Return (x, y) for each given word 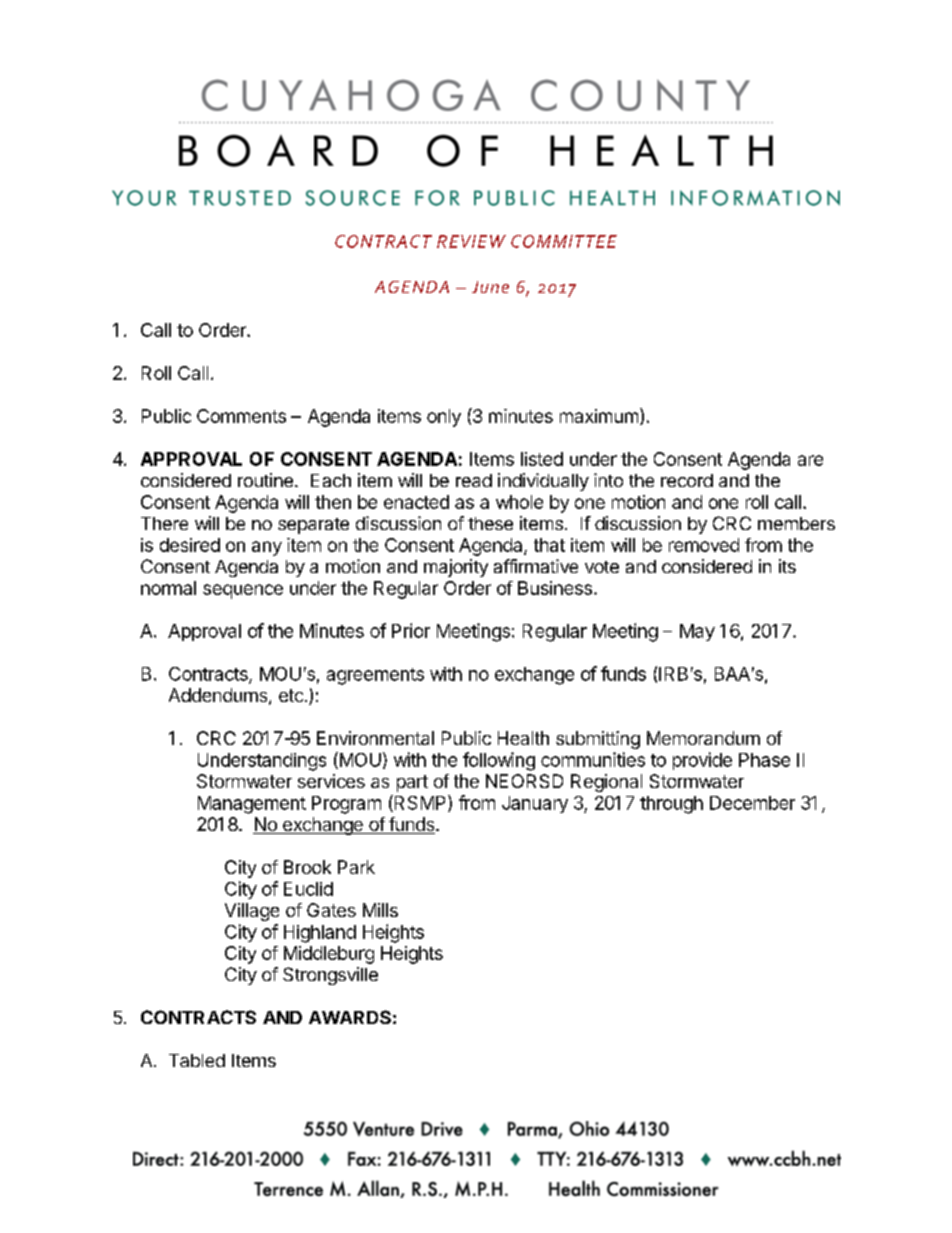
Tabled (197, 1060)
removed (704, 545)
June (490, 287)
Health (523, 738)
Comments (241, 416)
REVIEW (471, 241)
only (444, 418)
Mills (380, 910)
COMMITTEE (564, 241)
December (752, 803)
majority (456, 568)
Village (252, 912)
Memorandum (703, 738)
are (810, 460)
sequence (243, 591)
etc (291, 695)
